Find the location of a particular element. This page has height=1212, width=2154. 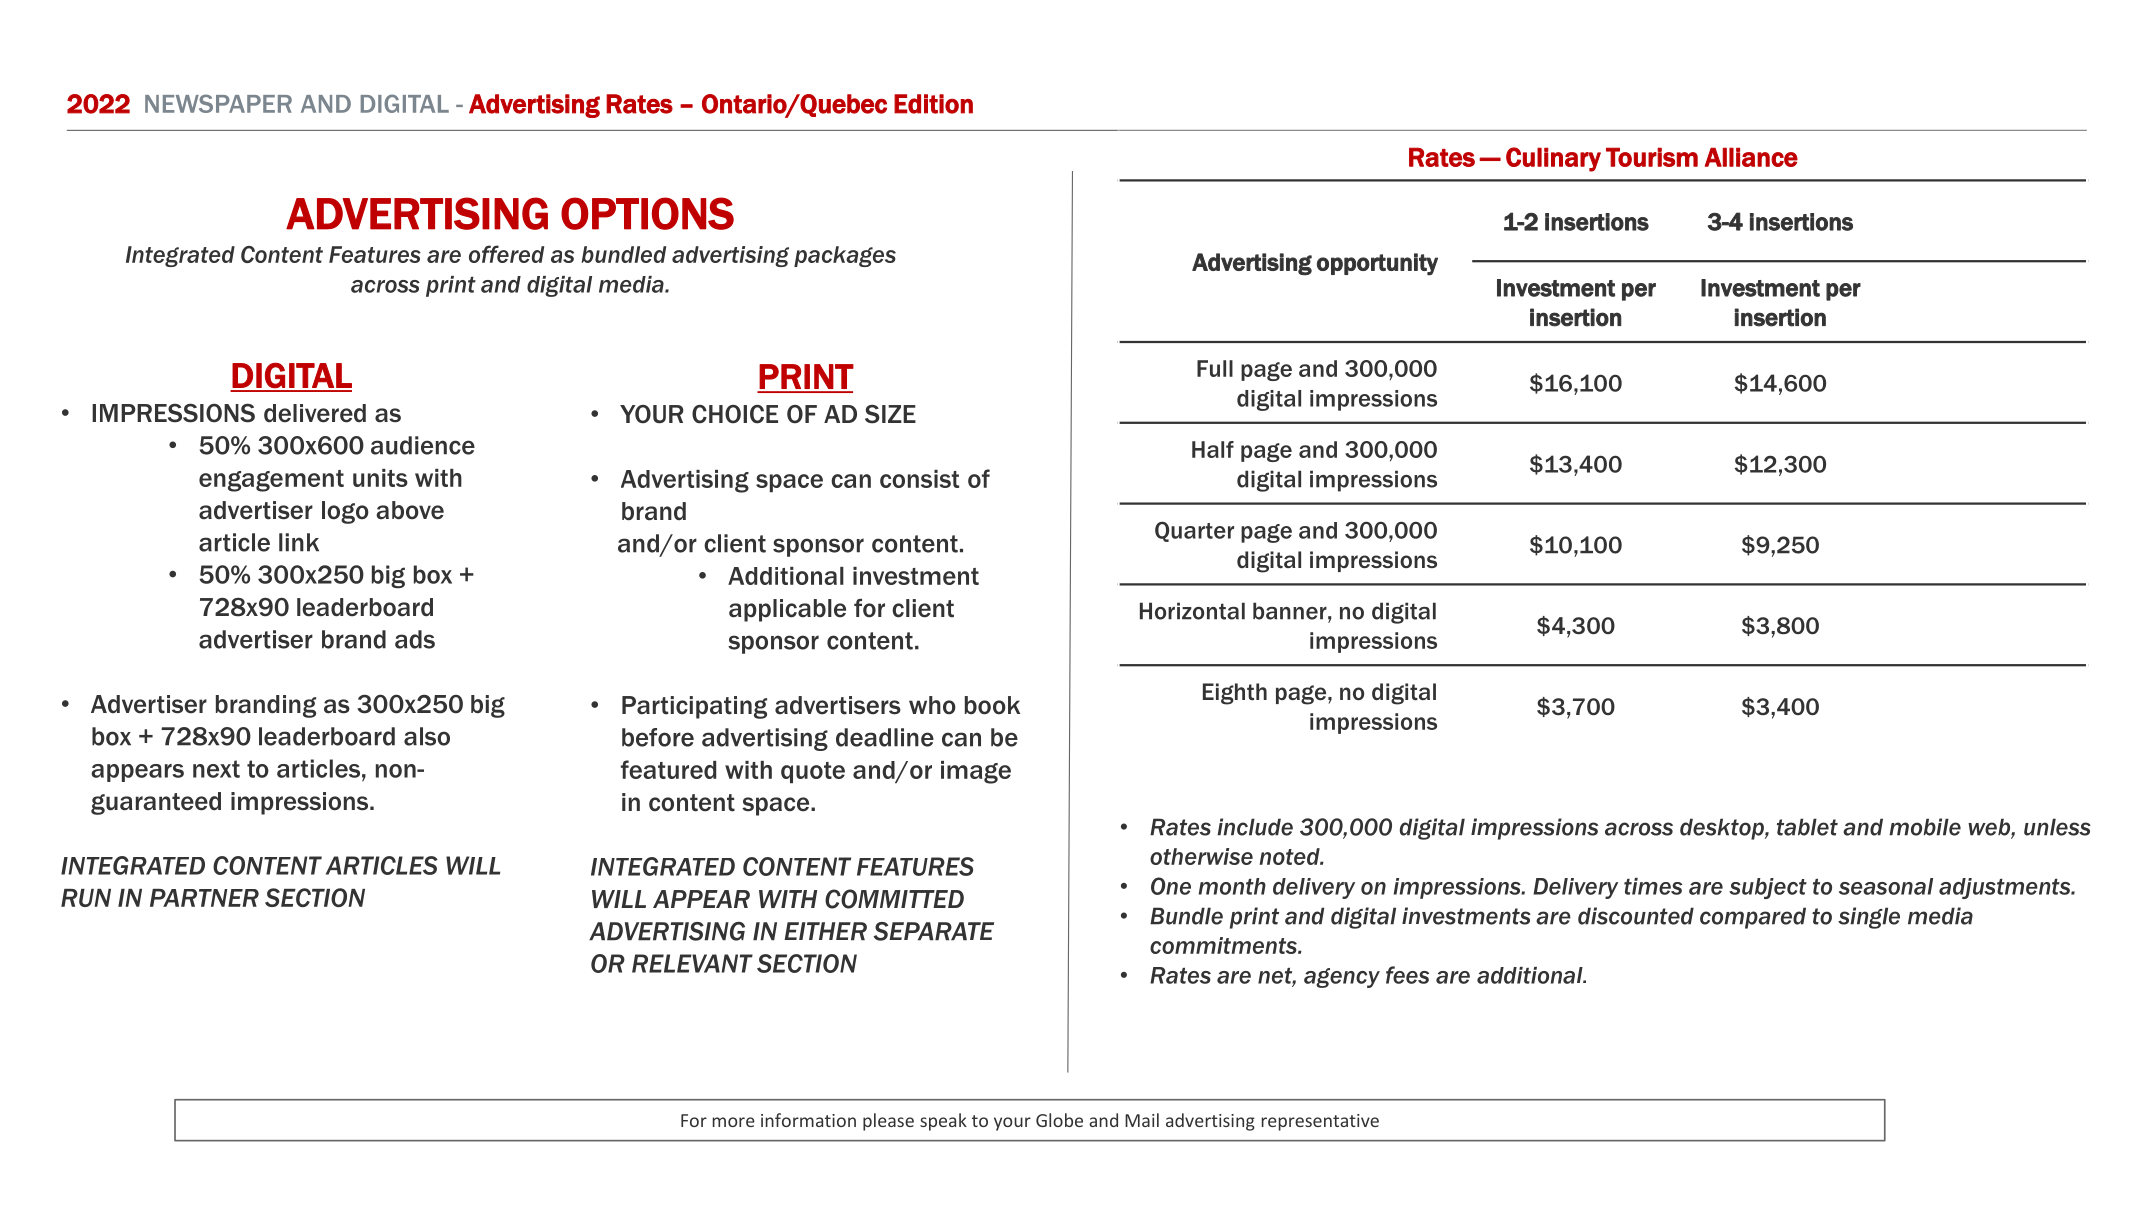

opportunity is located at coordinates (1377, 264).
